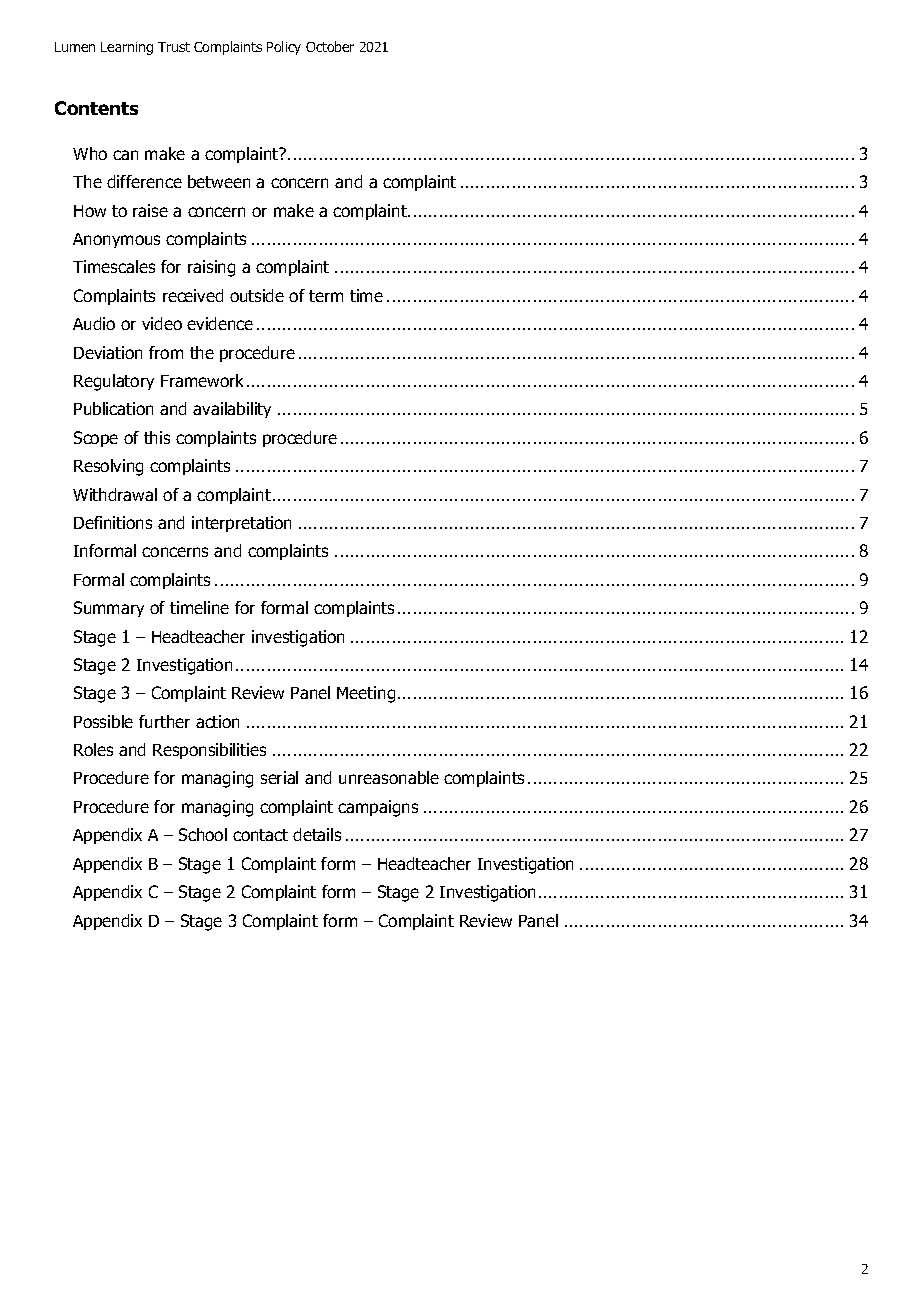 This image has height=1308, width=924. Describe the element at coordinates (93, 749) in the image. I see `Roles` at that location.
